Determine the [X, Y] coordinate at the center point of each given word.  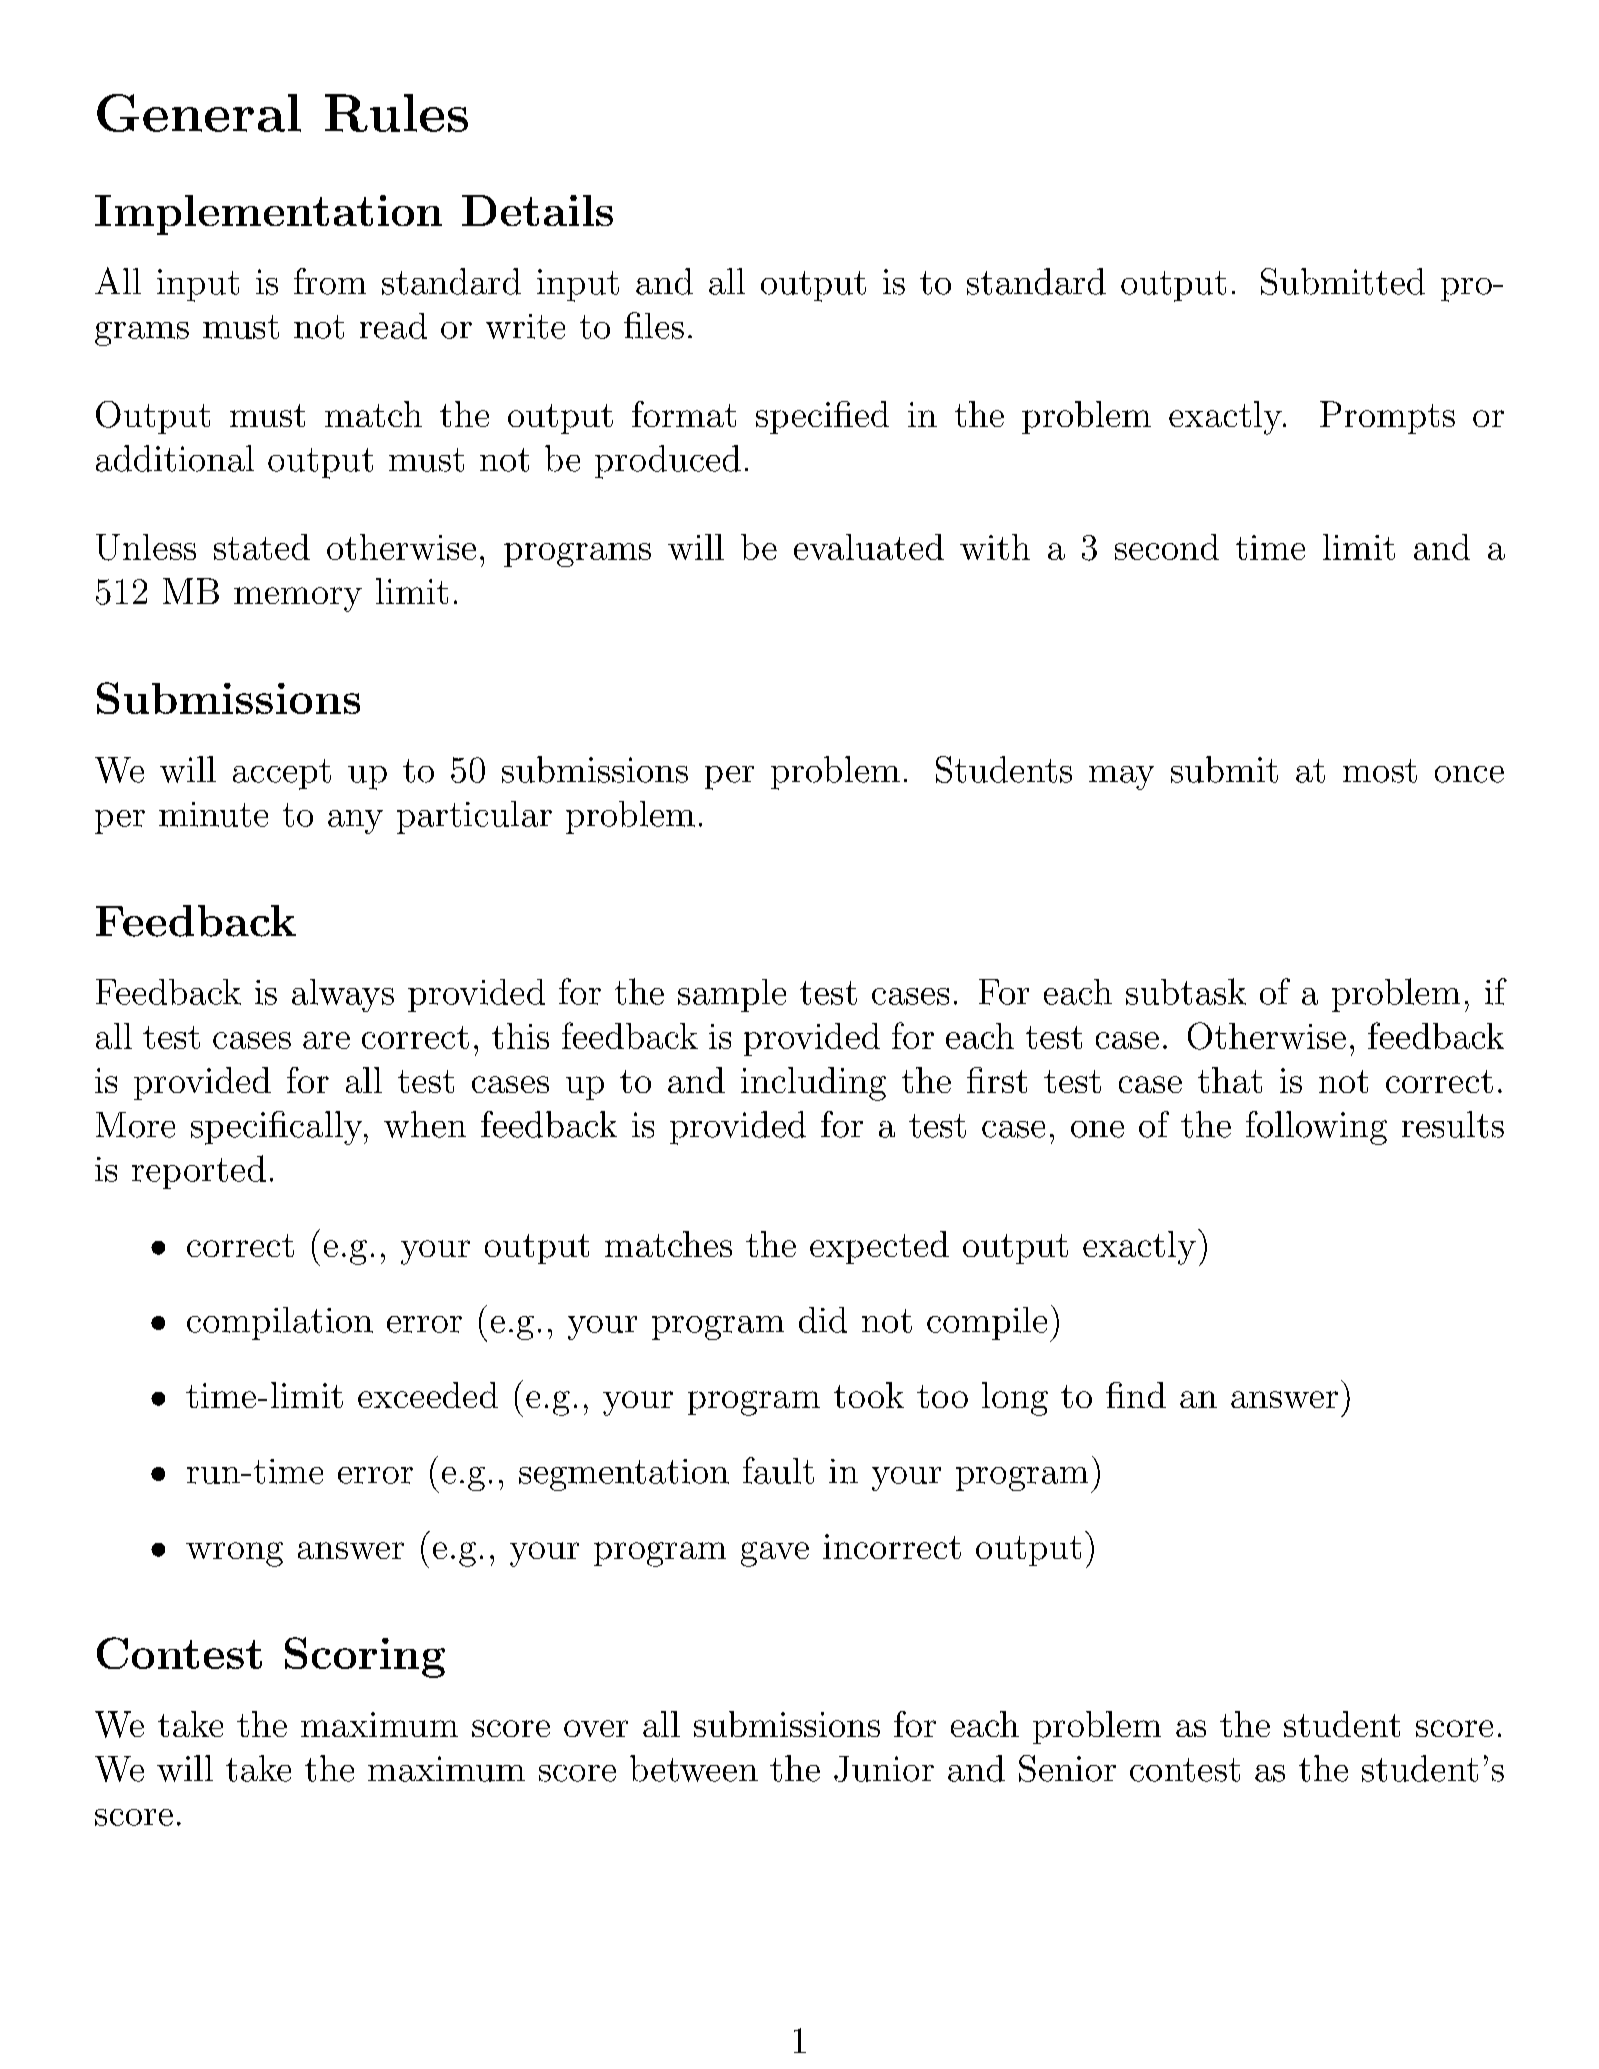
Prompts [1387, 417]
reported [199, 1172]
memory [298, 599]
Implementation [268, 215]
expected [879, 1247]
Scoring [365, 1657]
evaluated [869, 547]
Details [537, 210]
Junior [884, 1769]
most [1380, 771]
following [1316, 1128]
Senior [1067, 1768]
